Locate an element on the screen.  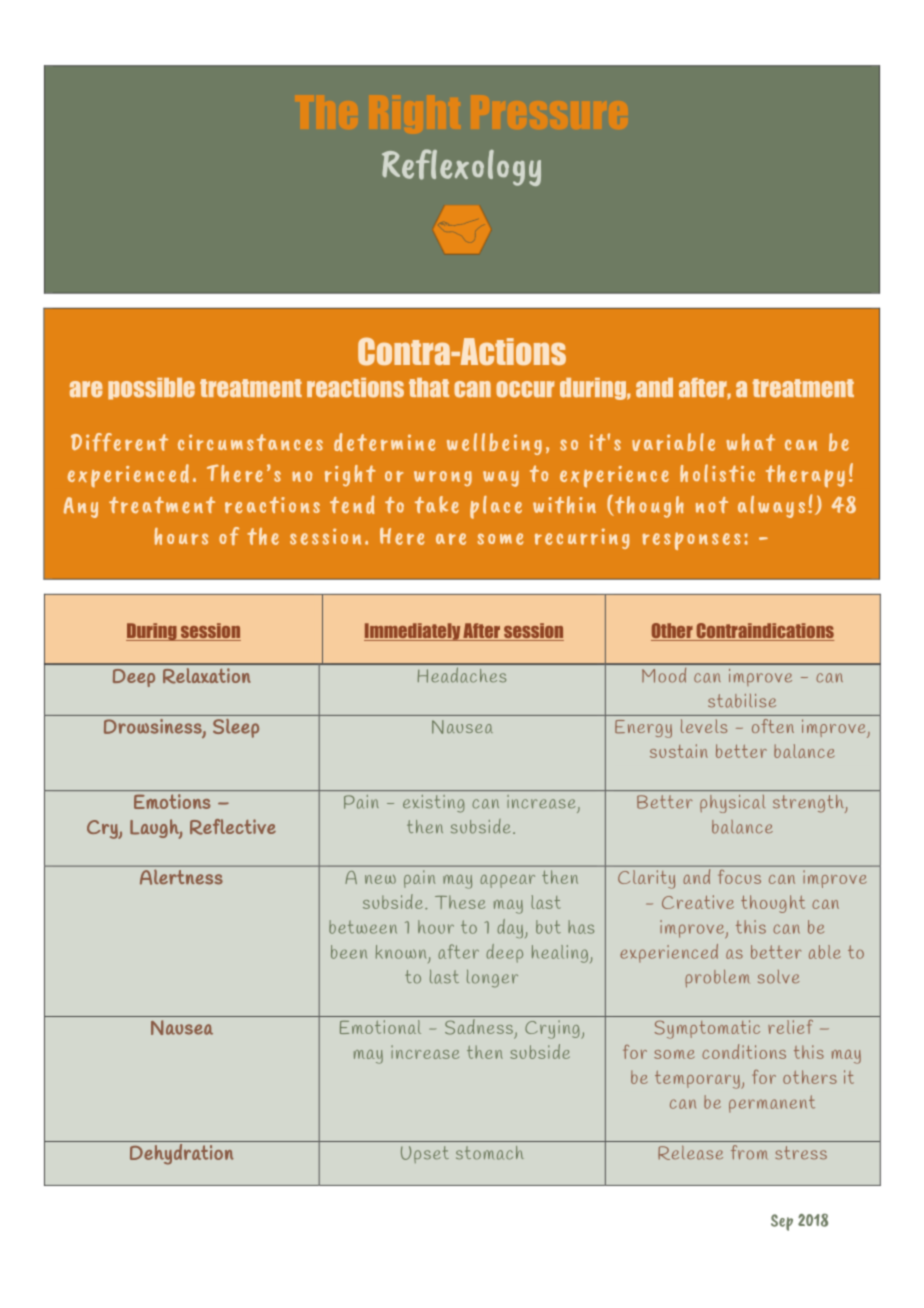
take is located at coordinates (437, 504).
